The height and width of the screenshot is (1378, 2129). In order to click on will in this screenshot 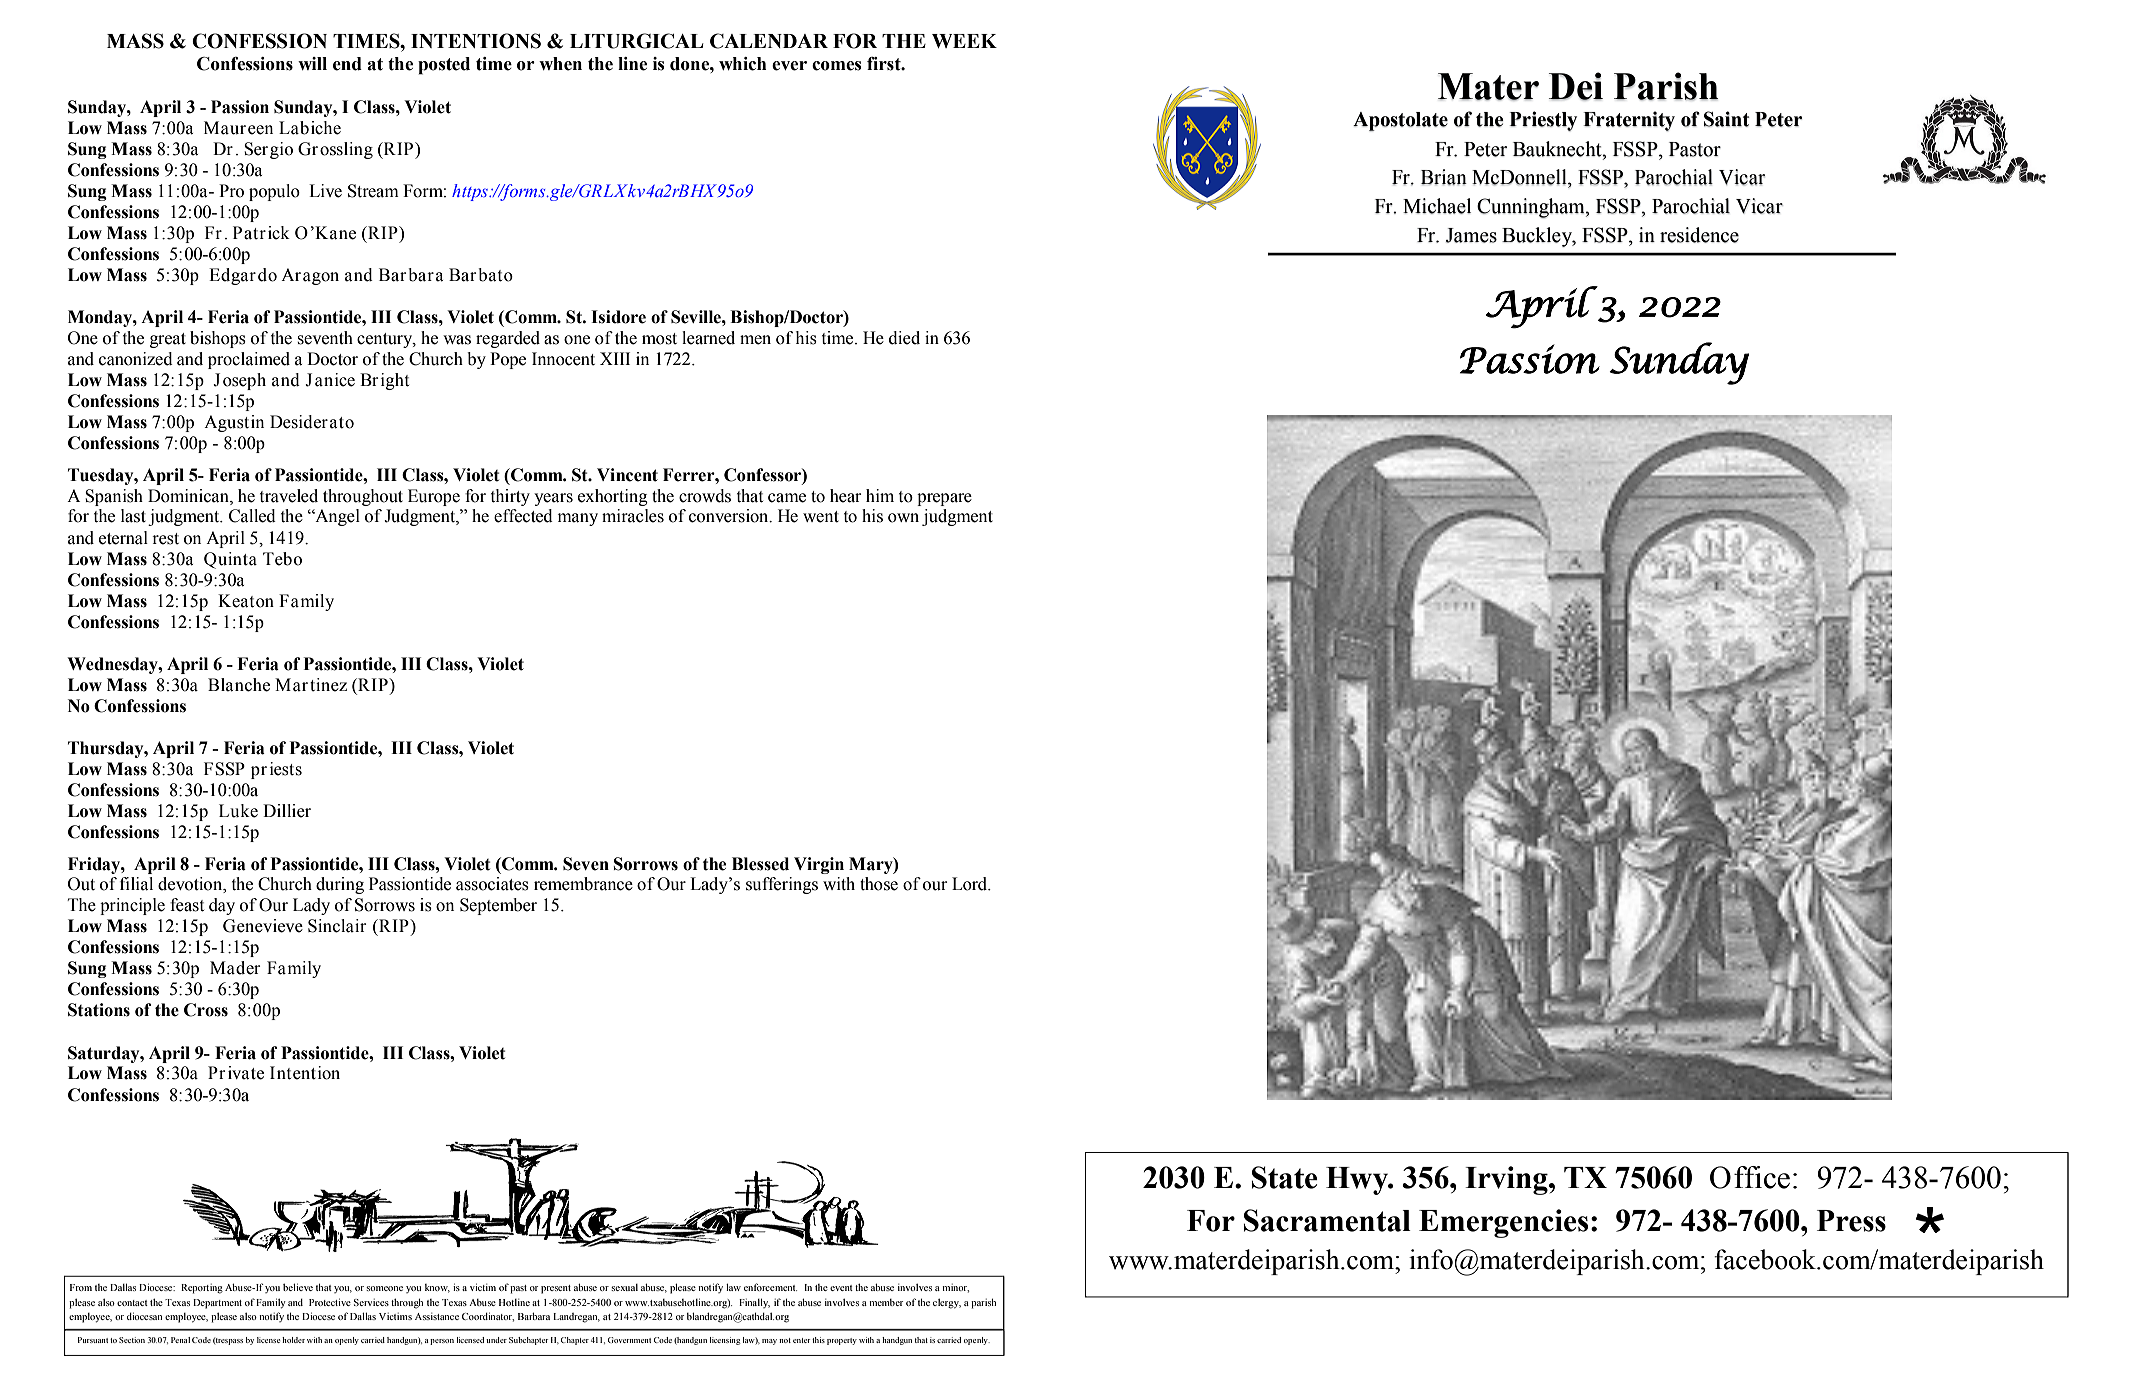, I will do `click(312, 63)`.
